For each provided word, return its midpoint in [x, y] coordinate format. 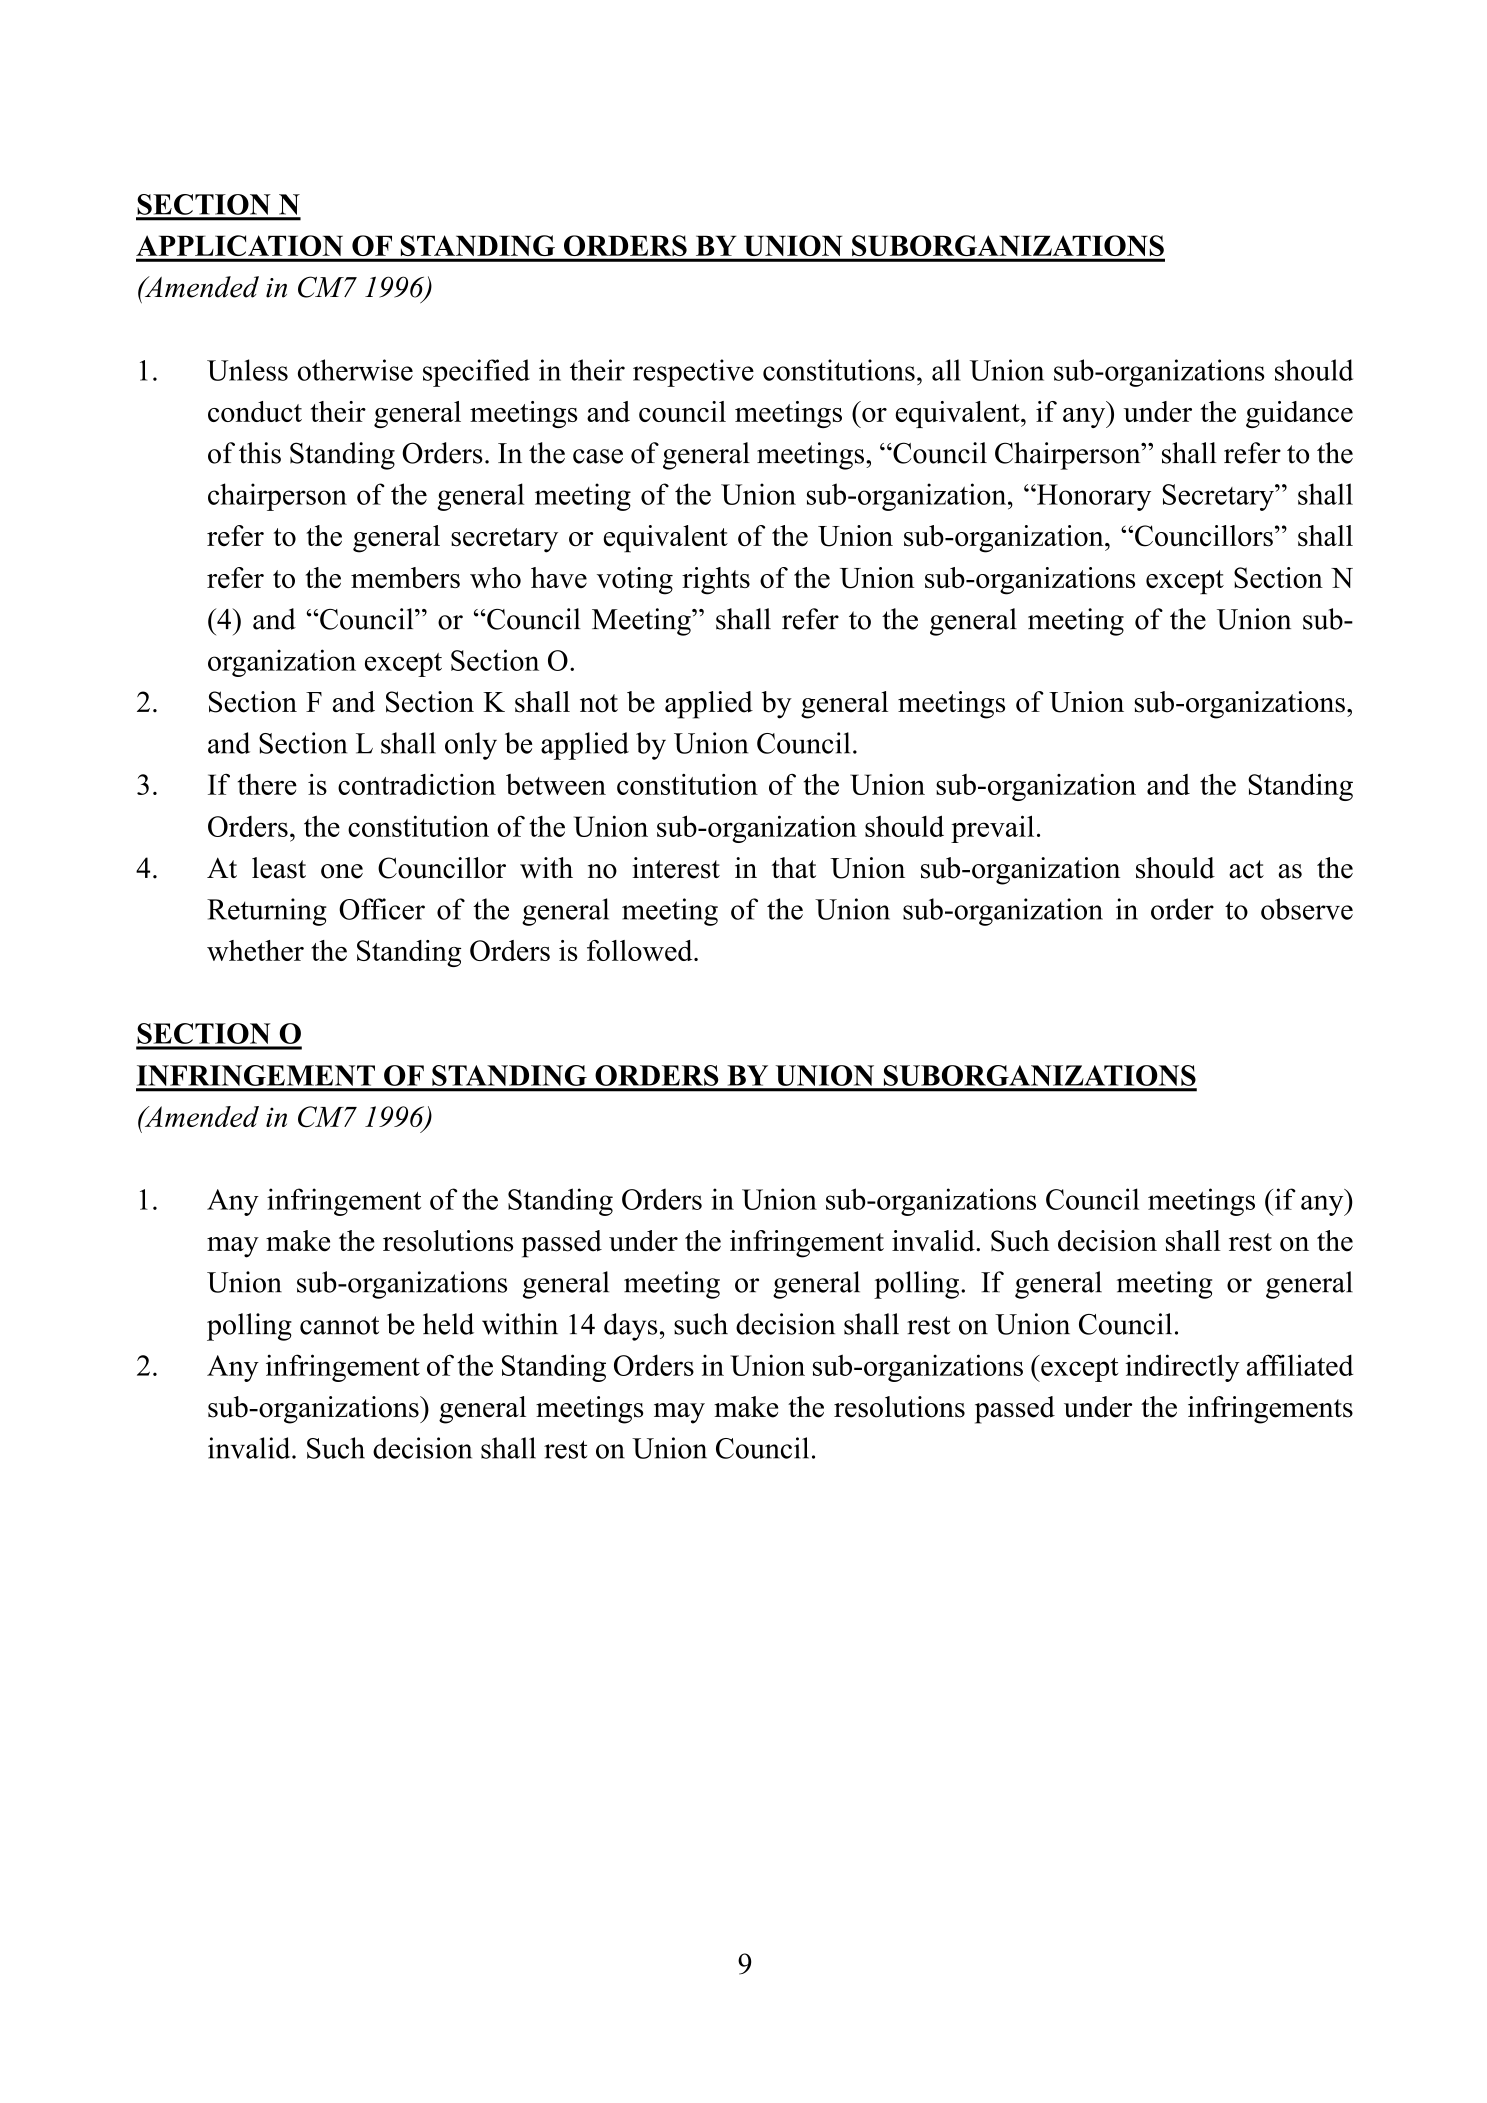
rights [716, 581]
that [793, 867]
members [405, 577]
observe [1307, 909]
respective [693, 373]
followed [641, 950]
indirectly [1182, 1368]
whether [255, 950]
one [342, 871]
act [1246, 869]
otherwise [355, 370]
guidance [1299, 414]
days [630, 1327]
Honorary [1093, 497]
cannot [339, 1325]
